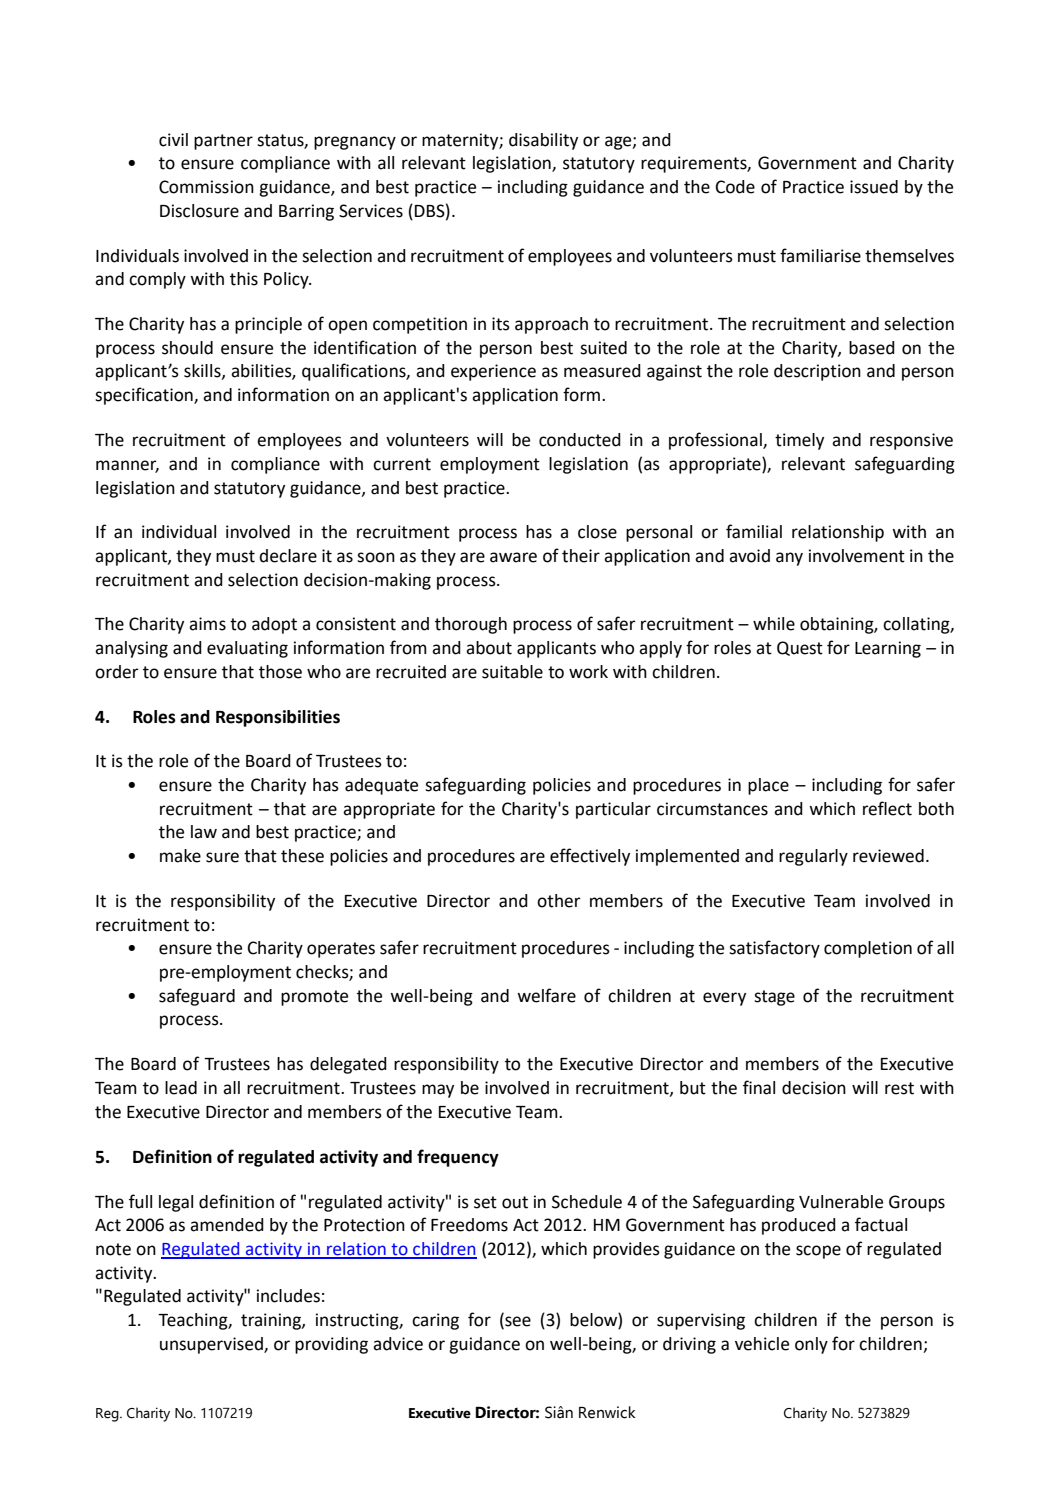 The width and height of the page is (1050, 1485). What do you see at coordinates (857, 556) in the page?
I see `involvement` at bounding box center [857, 556].
